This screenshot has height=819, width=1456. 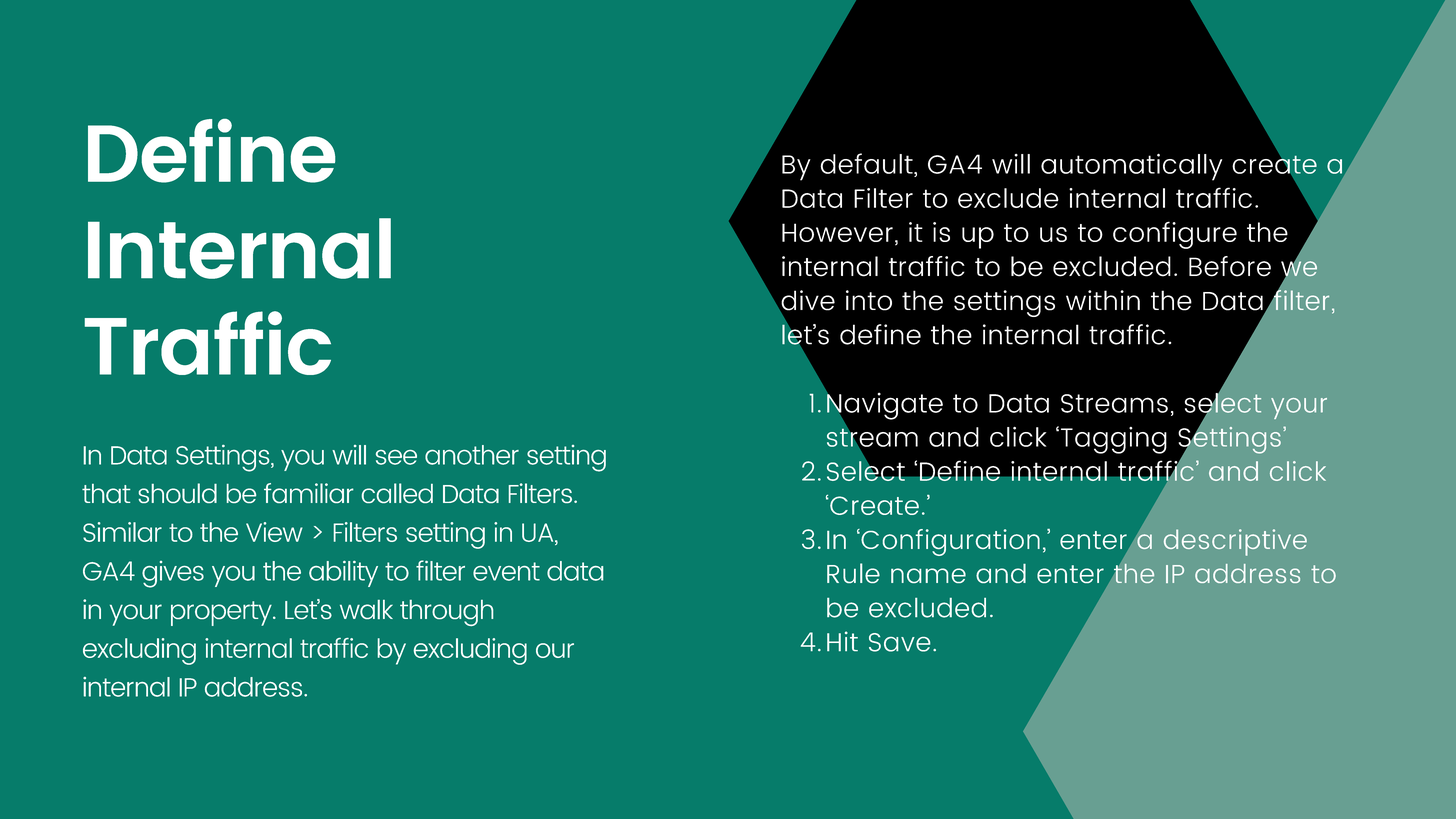 What do you see at coordinates (396, 457) in the screenshot?
I see `see` at bounding box center [396, 457].
